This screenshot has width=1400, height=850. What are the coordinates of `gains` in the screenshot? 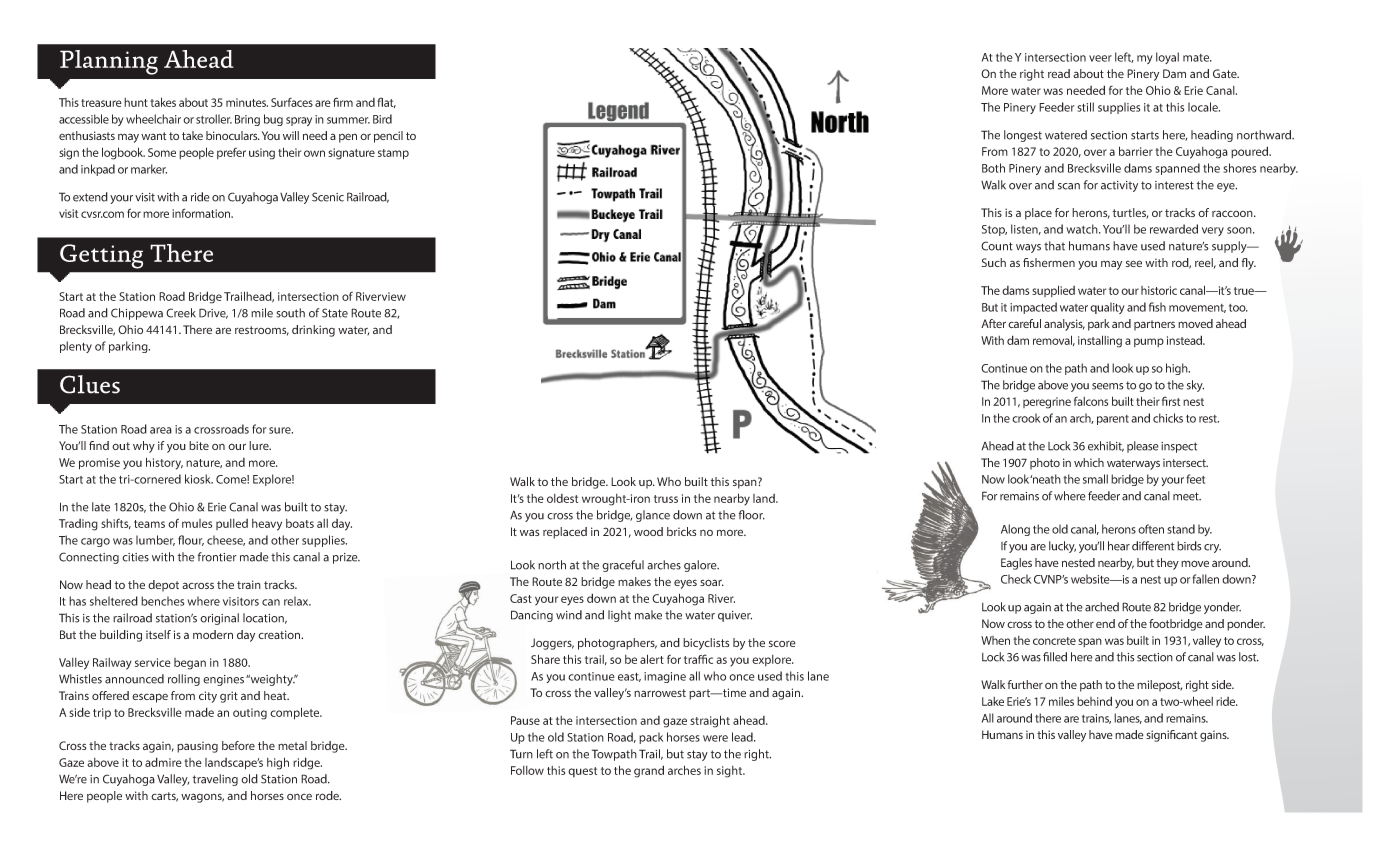 It's located at (1214, 736).
